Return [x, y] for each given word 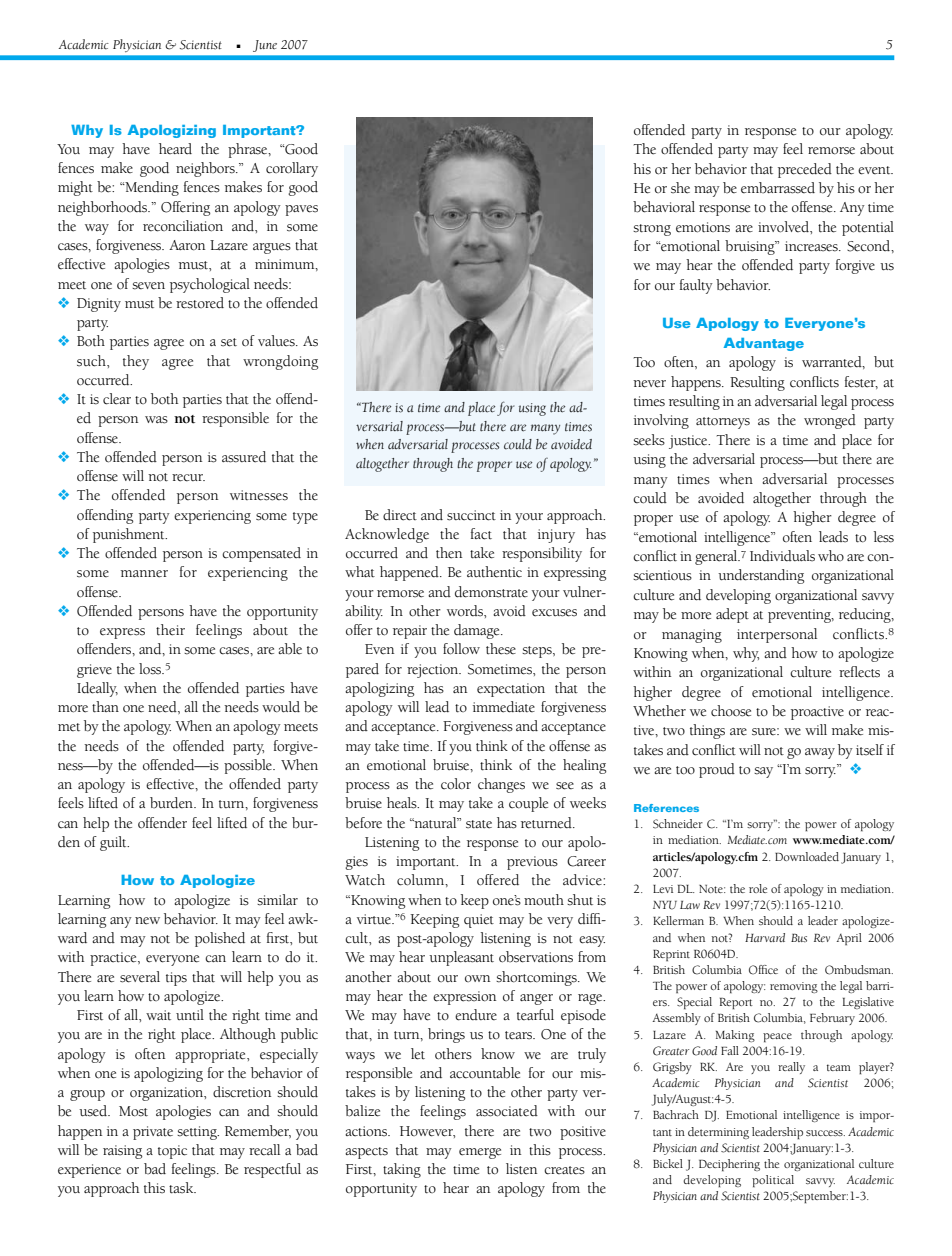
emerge [480, 1153]
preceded [805, 170]
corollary [292, 169]
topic [172, 1152]
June [265, 46]
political [773, 1181]
